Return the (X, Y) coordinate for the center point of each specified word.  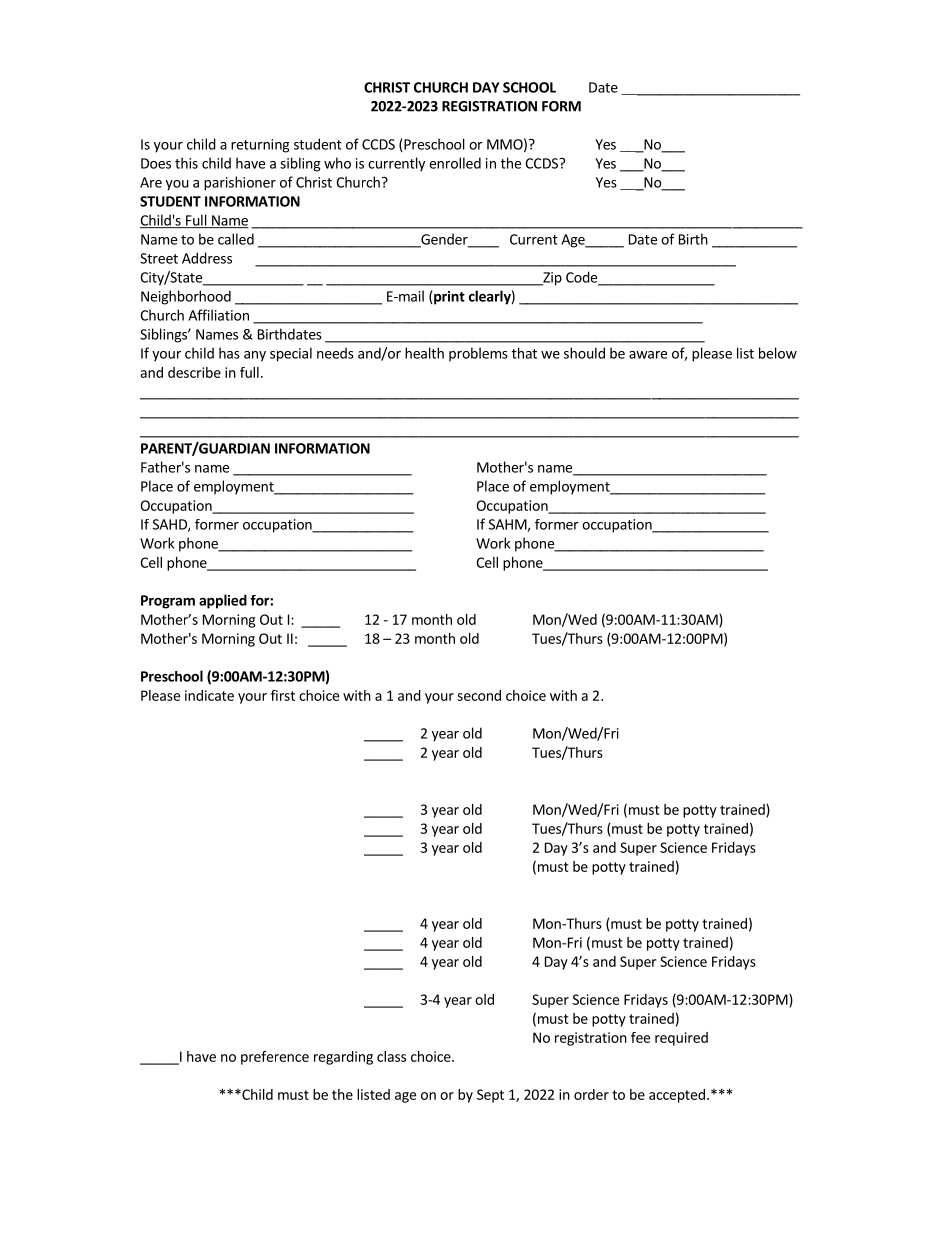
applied (223, 601)
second (479, 695)
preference (275, 1058)
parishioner (240, 183)
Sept (490, 1096)
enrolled (455, 163)
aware (648, 355)
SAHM (508, 525)
